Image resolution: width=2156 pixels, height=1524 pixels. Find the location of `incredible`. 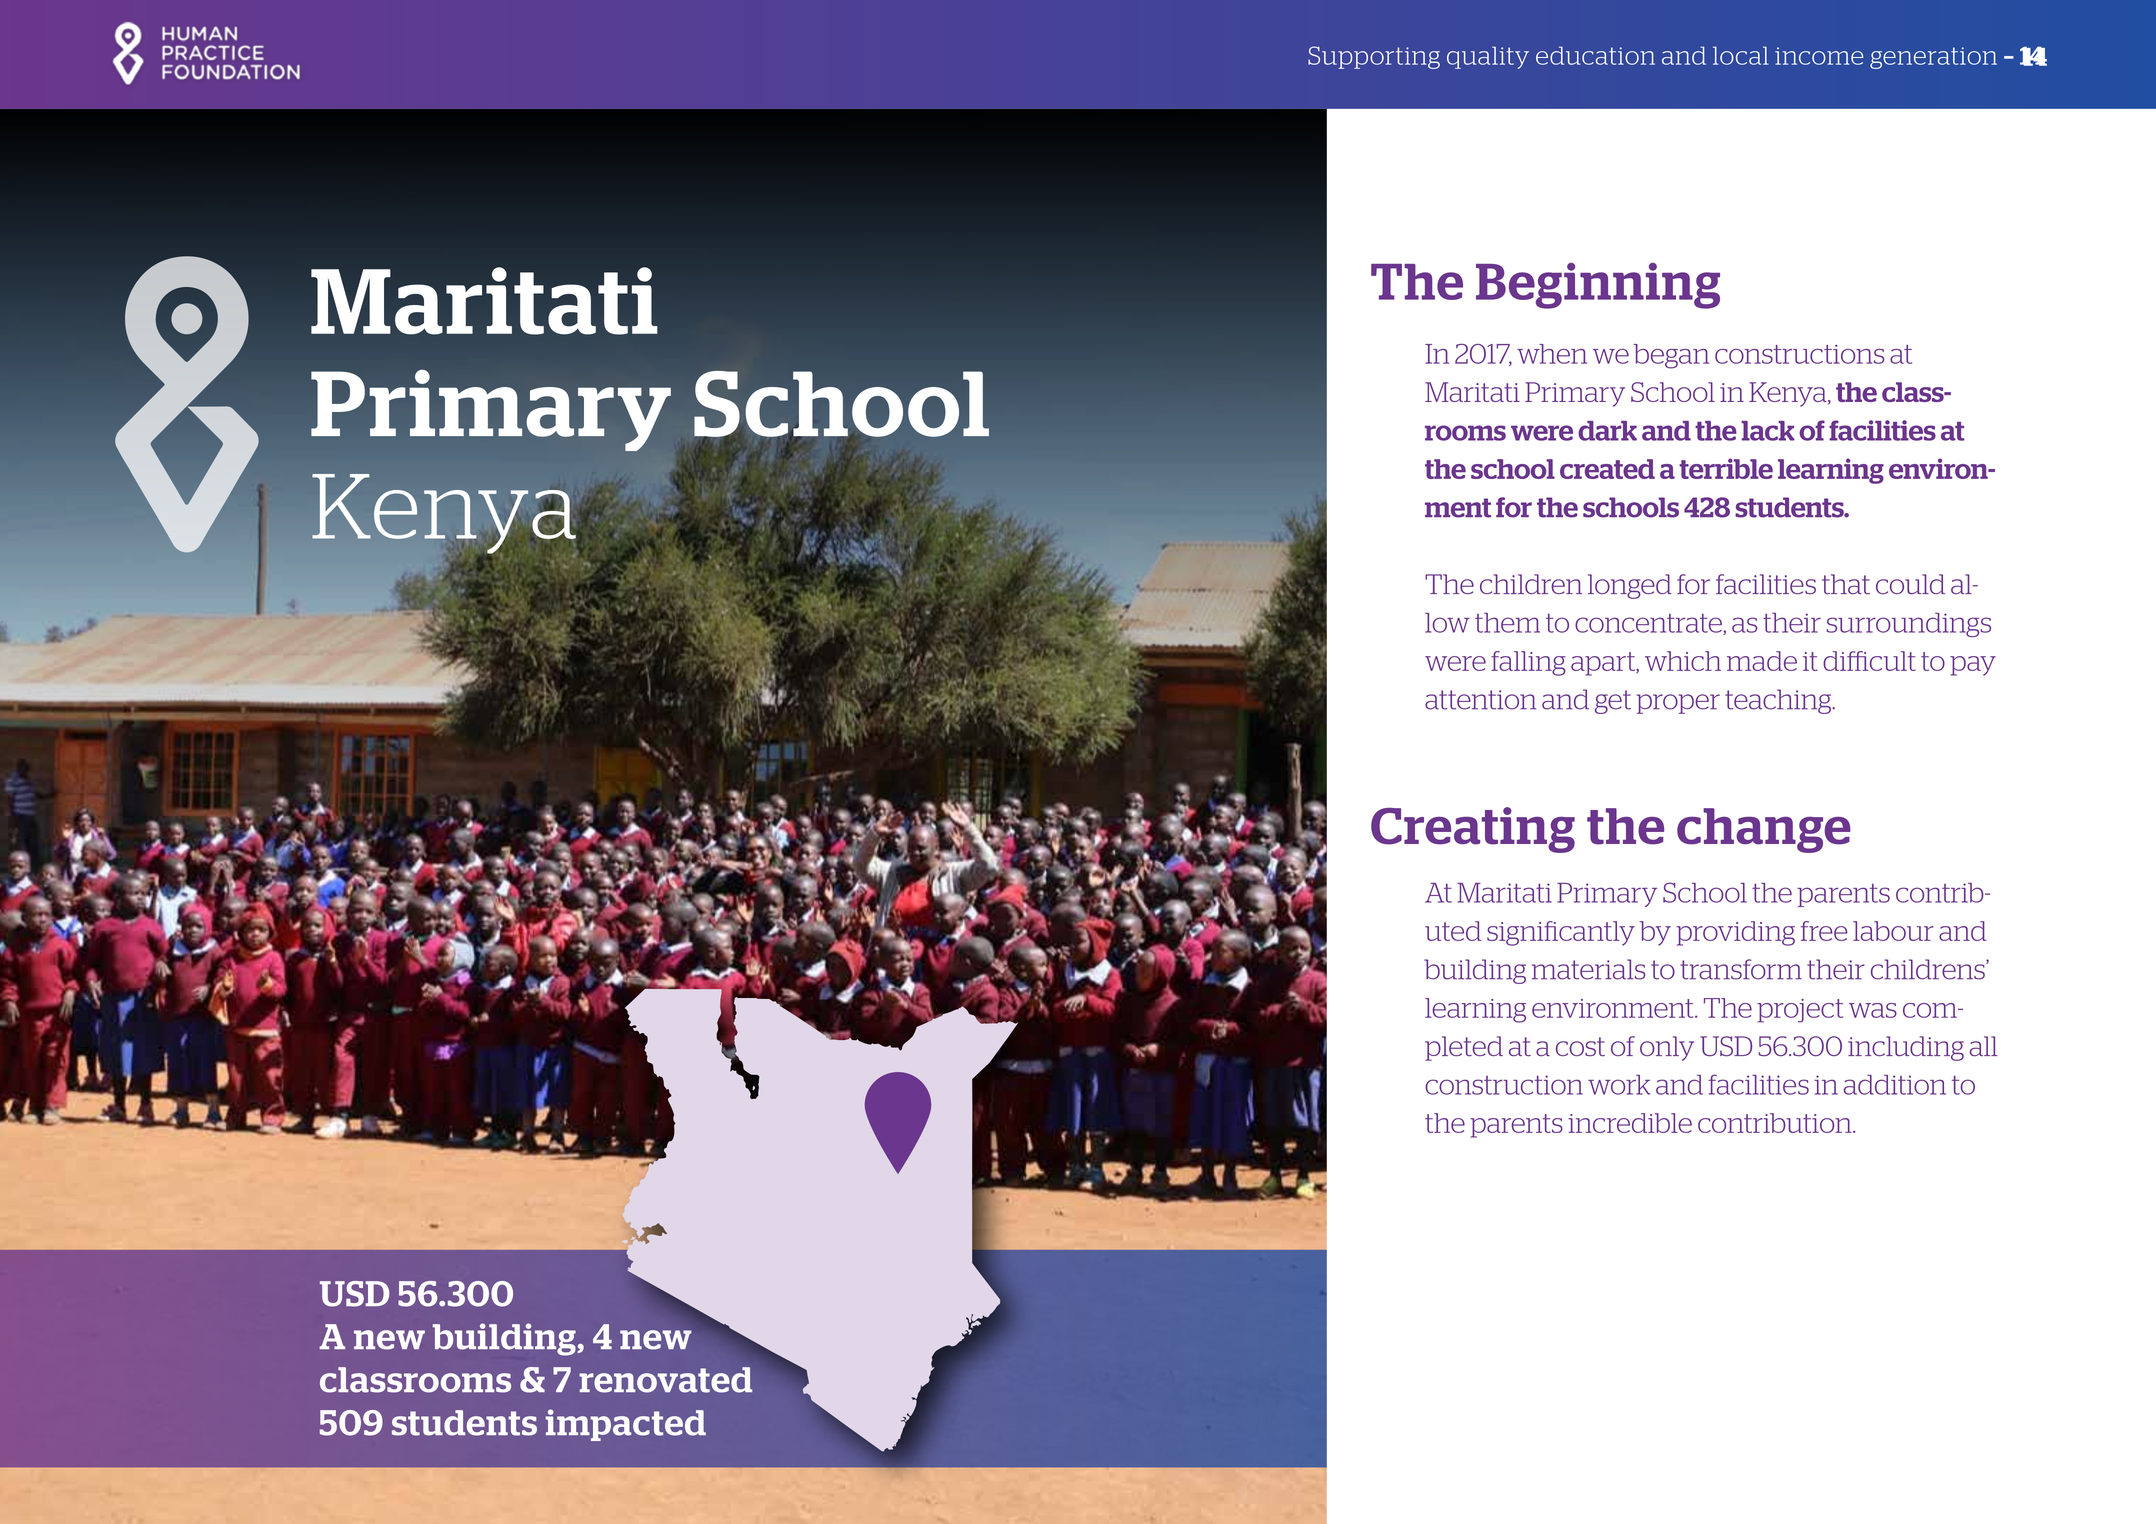

incredible is located at coordinates (1630, 1123).
